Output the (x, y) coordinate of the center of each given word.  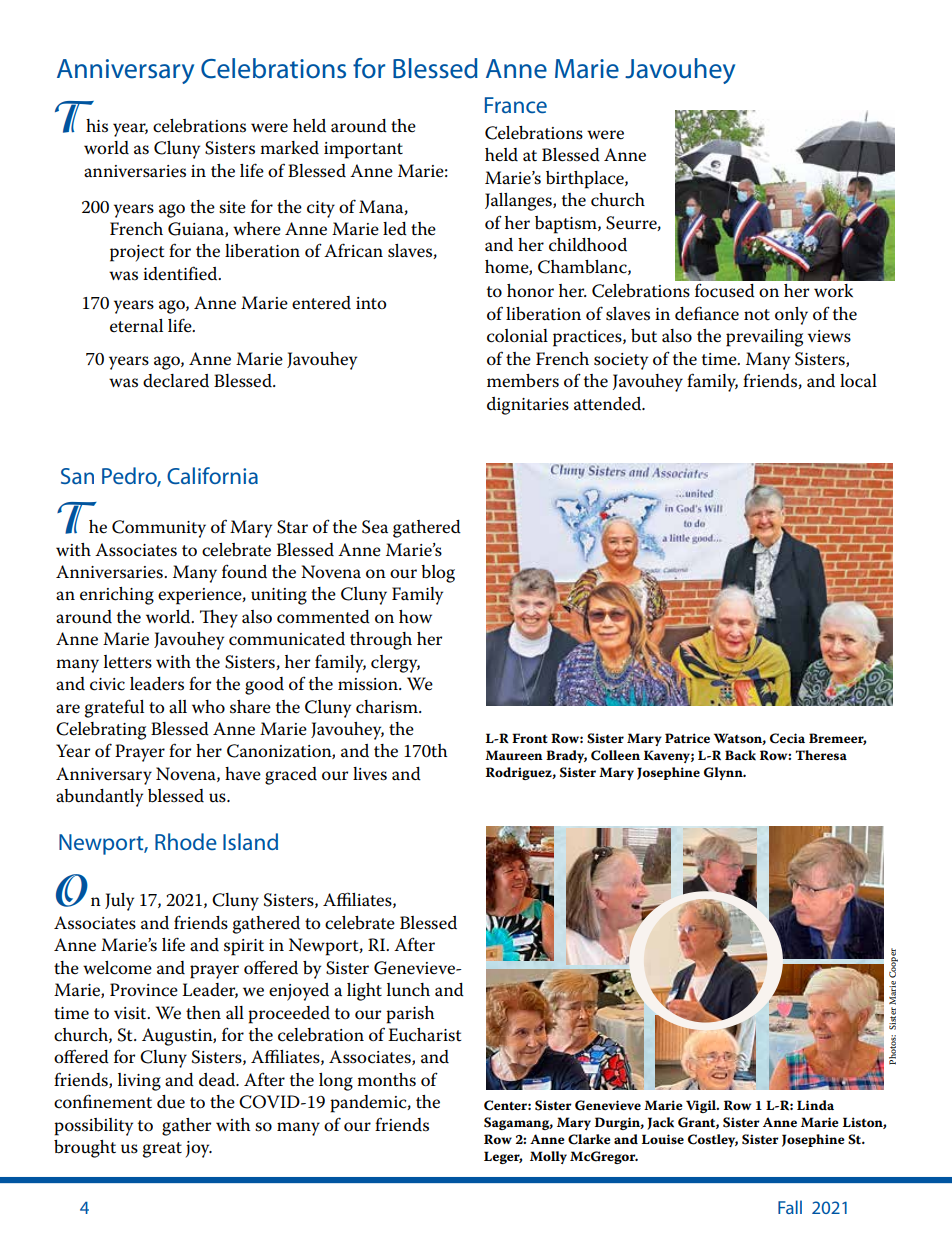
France (516, 105)
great (162, 1150)
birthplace (586, 180)
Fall (790, 1207)
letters (128, 662)
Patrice (687, 738)
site (232, 207)
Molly (548, 1157)
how (415, 616)
